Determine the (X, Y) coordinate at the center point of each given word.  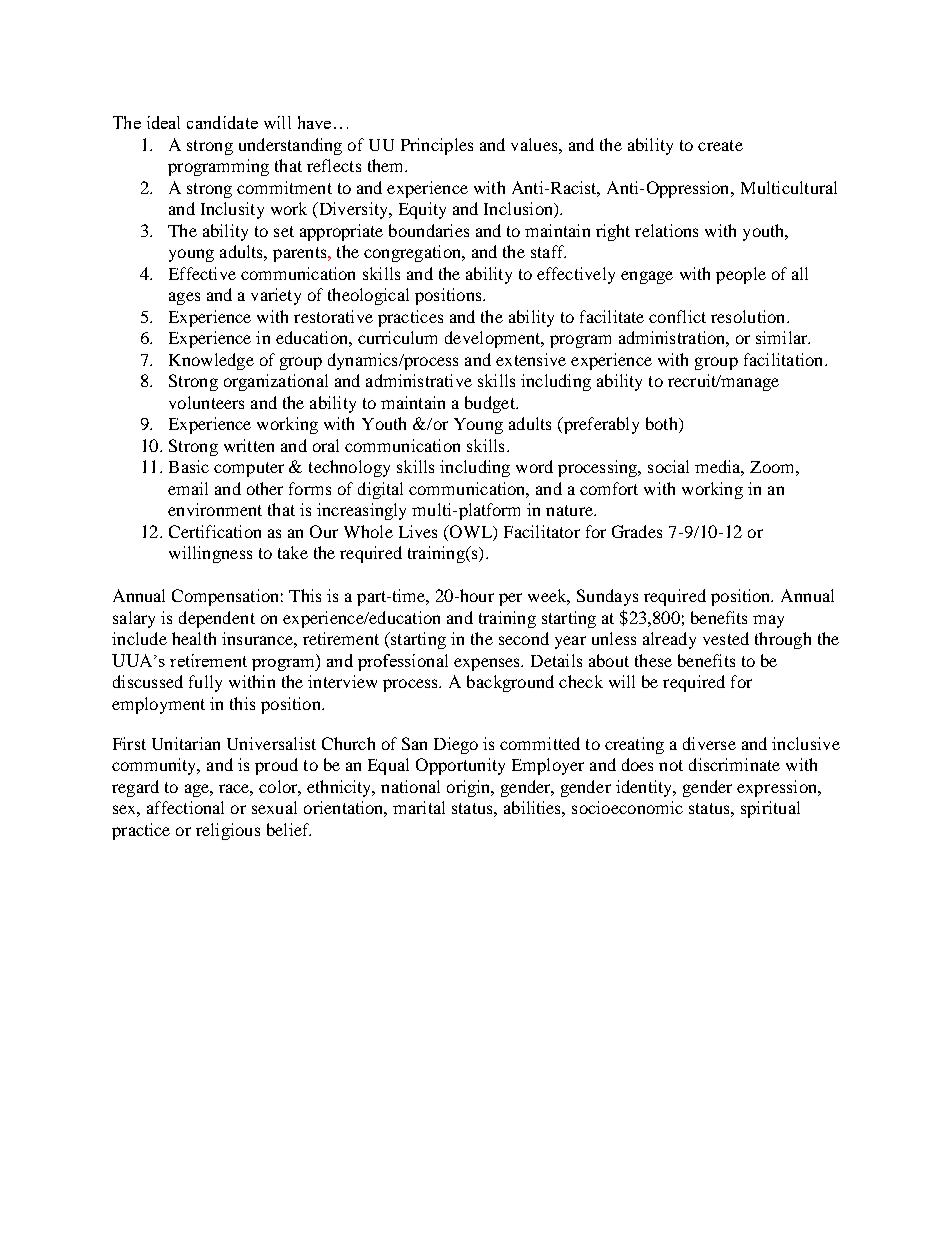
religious (228, 831)
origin (470, 788)
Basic (189, 466)
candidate (222, 122)
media (719, 468)
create (720, 145)
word (534, 466)
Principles (437, 146)
